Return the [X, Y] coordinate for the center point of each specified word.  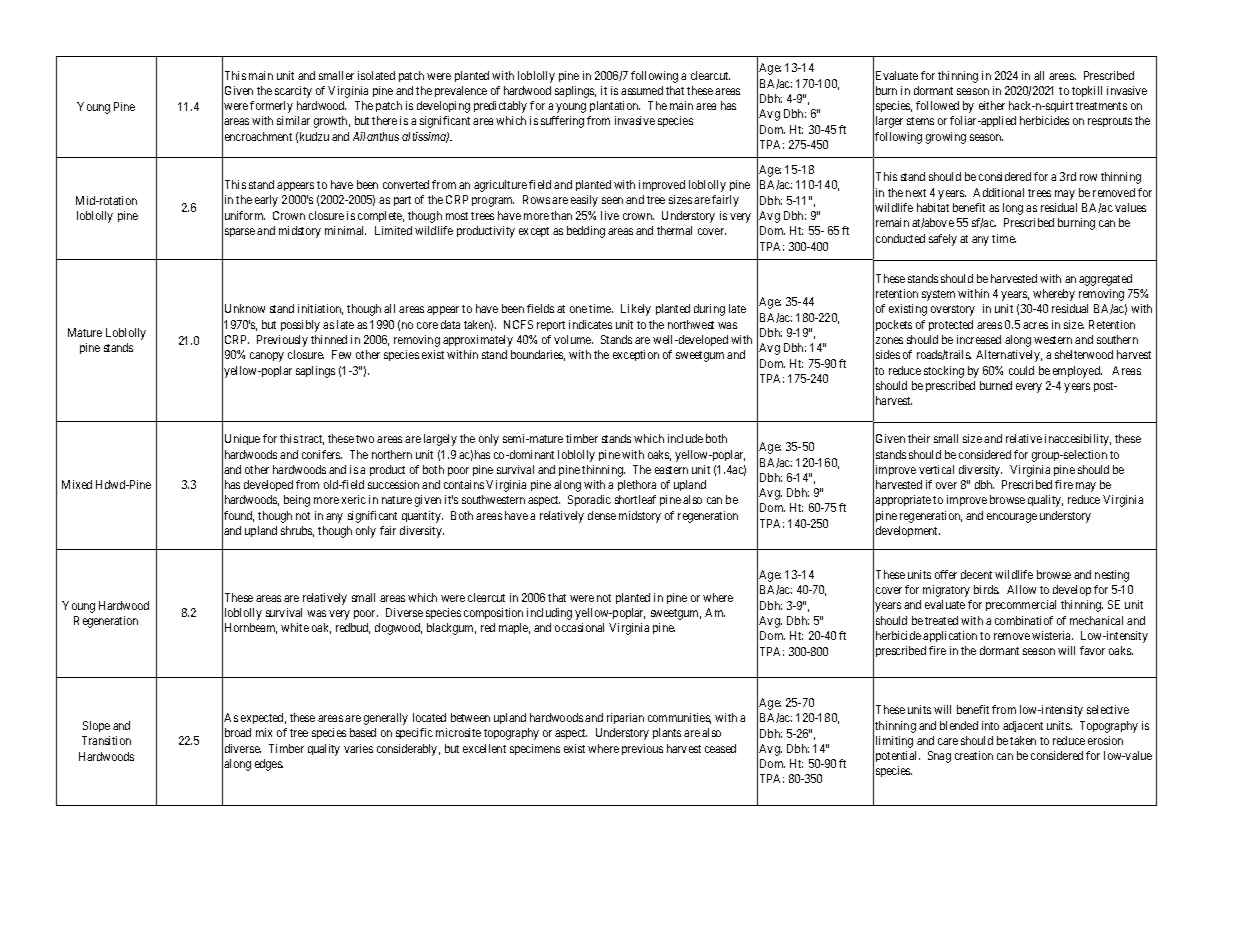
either [992, 105]
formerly [271, 107]
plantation [615, 106]
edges [269, 765]
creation [974, 755]
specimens [535, 749]
